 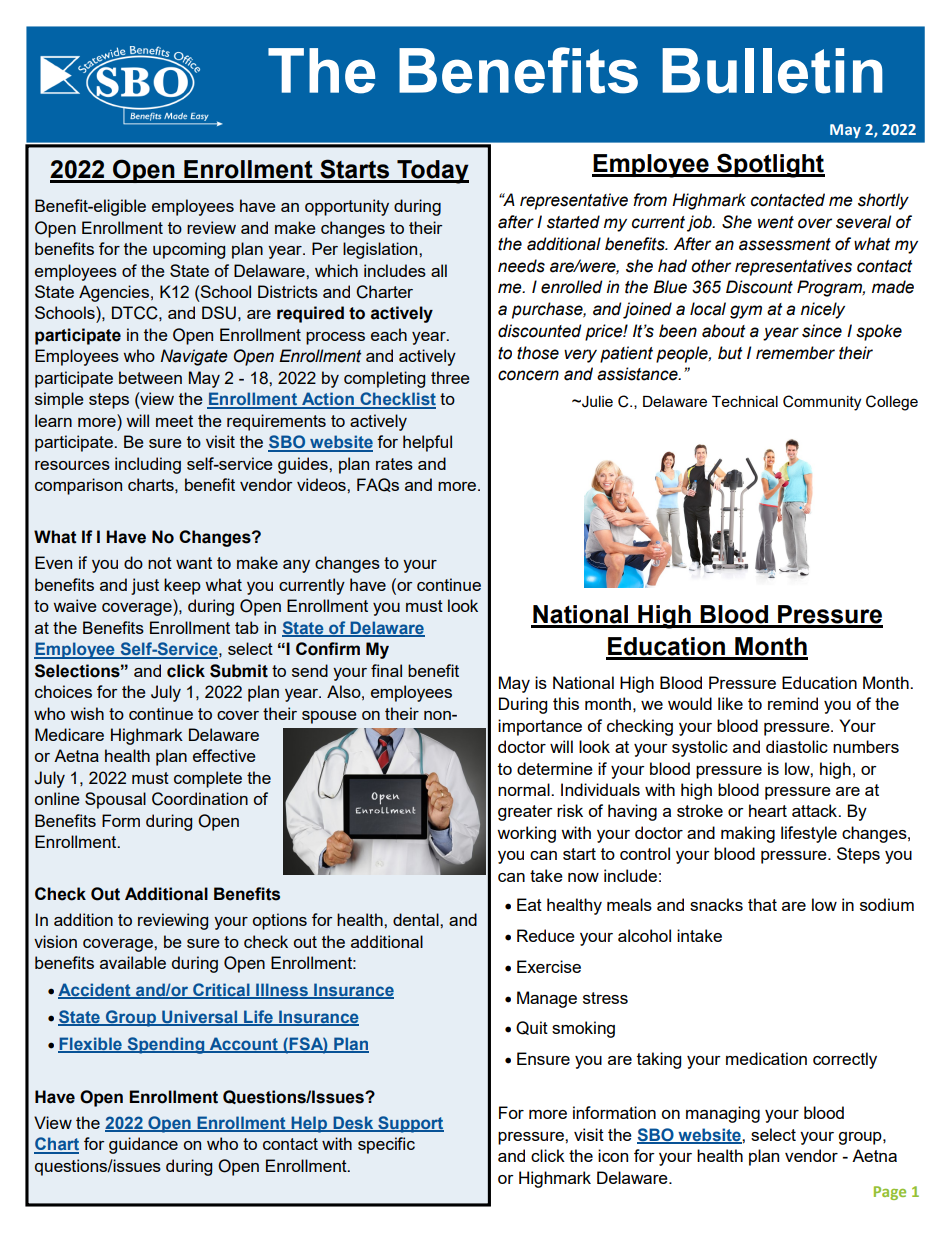 I want to click on Spousal, so click(x=115, y=800).
